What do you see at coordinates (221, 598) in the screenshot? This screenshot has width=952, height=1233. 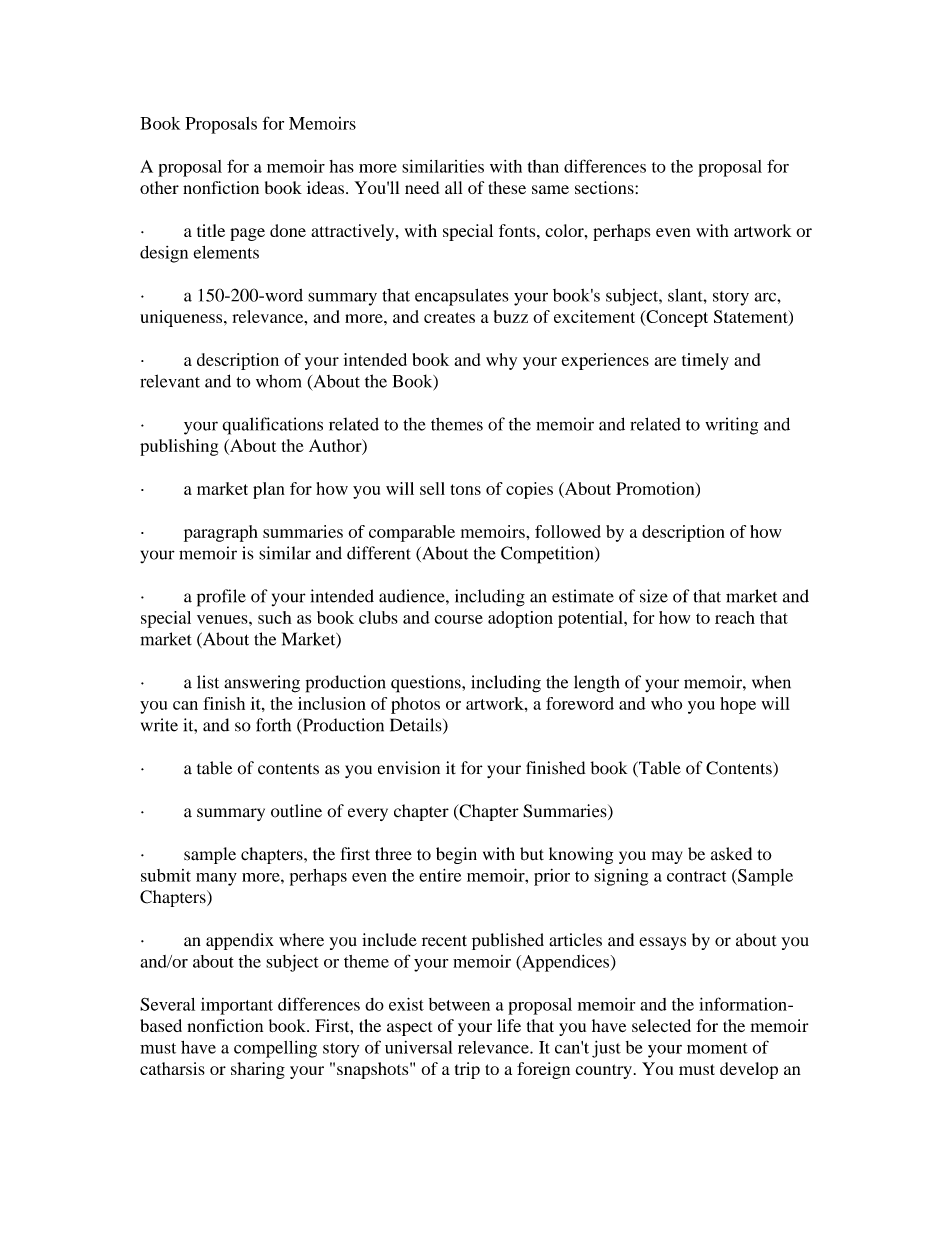 I see `profile` at bounding box center [221, 598].
